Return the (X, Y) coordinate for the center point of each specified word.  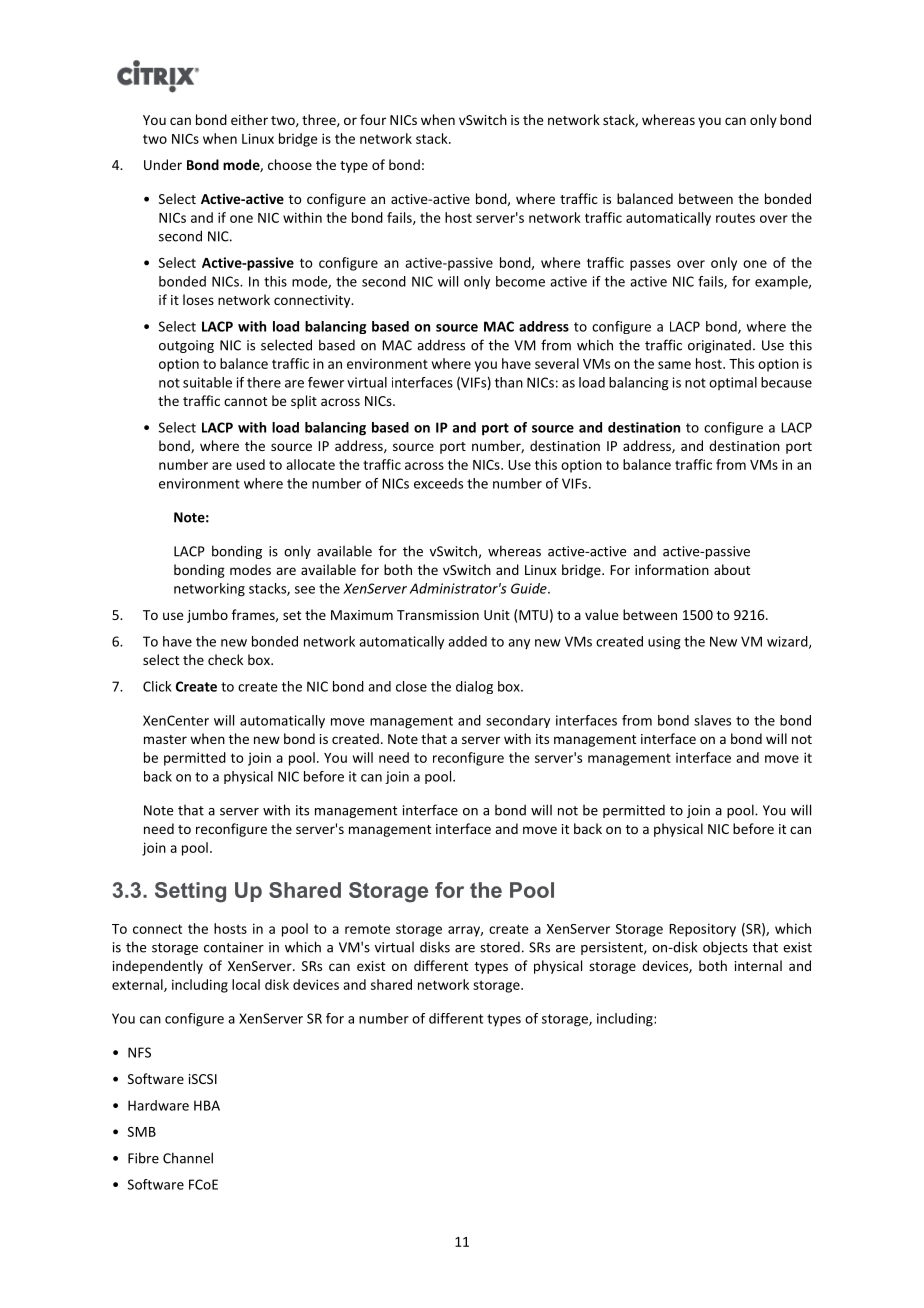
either (249, 119)
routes (735, 218)
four (373, 119)
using (664, 643)
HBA (207, 1105)
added (467, 641)
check (225, 659)
